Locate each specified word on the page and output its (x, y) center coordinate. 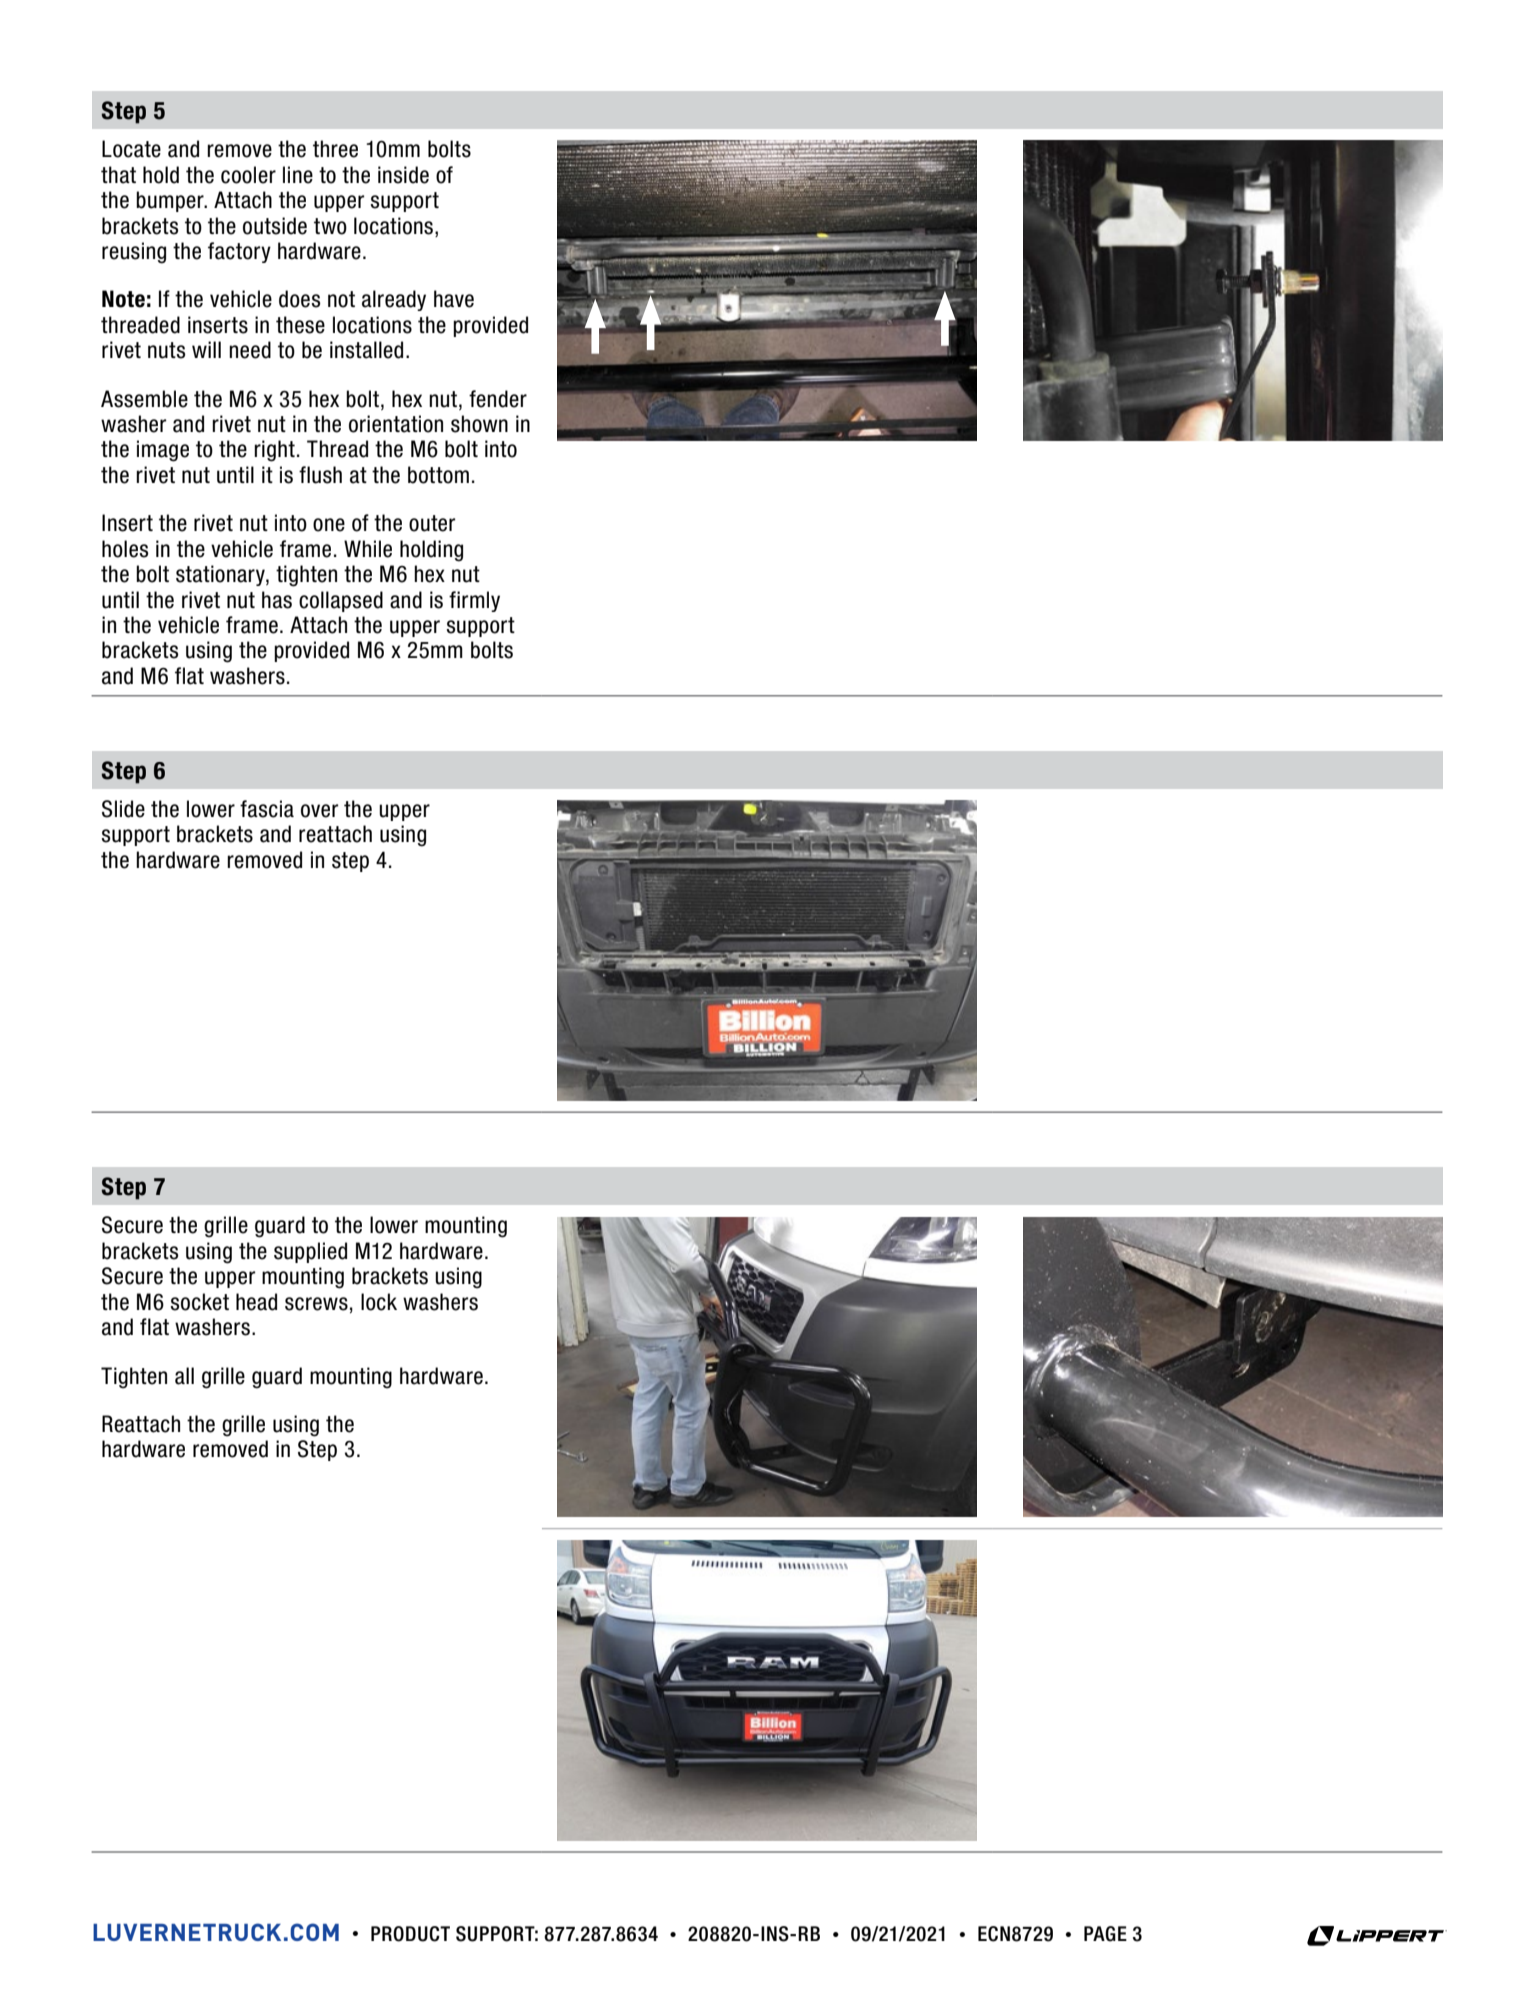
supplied (310, 1252)
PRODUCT (410, 1934)
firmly (474, 601)
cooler (248, 175)
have (454, 299)
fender (498, 399)
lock (379, 1302)
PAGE (1105, 1934)
